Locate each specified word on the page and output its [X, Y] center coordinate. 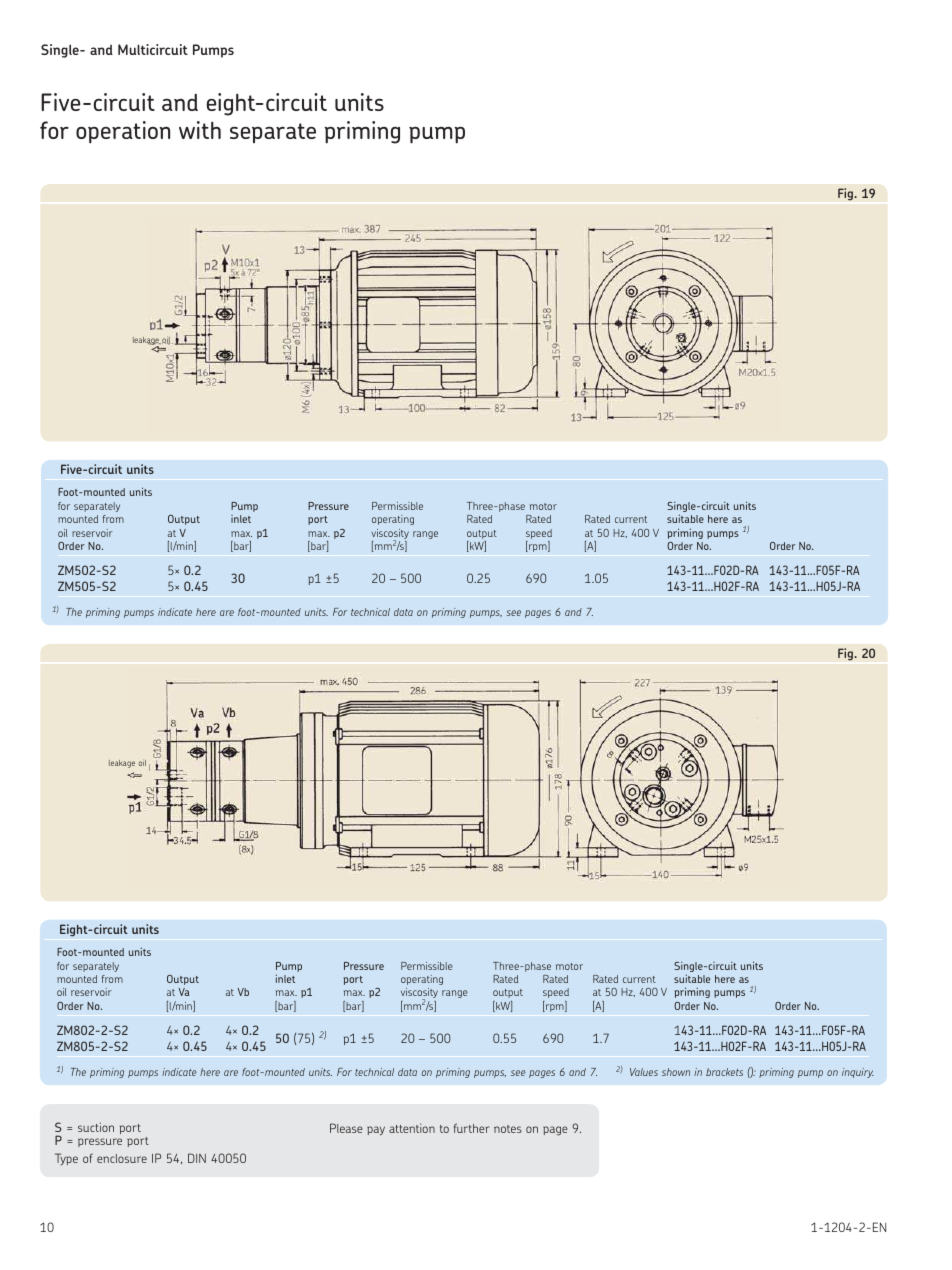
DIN [197, 1158]
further [471, 1128]
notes [508, 1129]
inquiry [858, 1073]
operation [123, 132]
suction [96, 1127]
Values [644, 1072]
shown [676, 1072]
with [200, 130]
